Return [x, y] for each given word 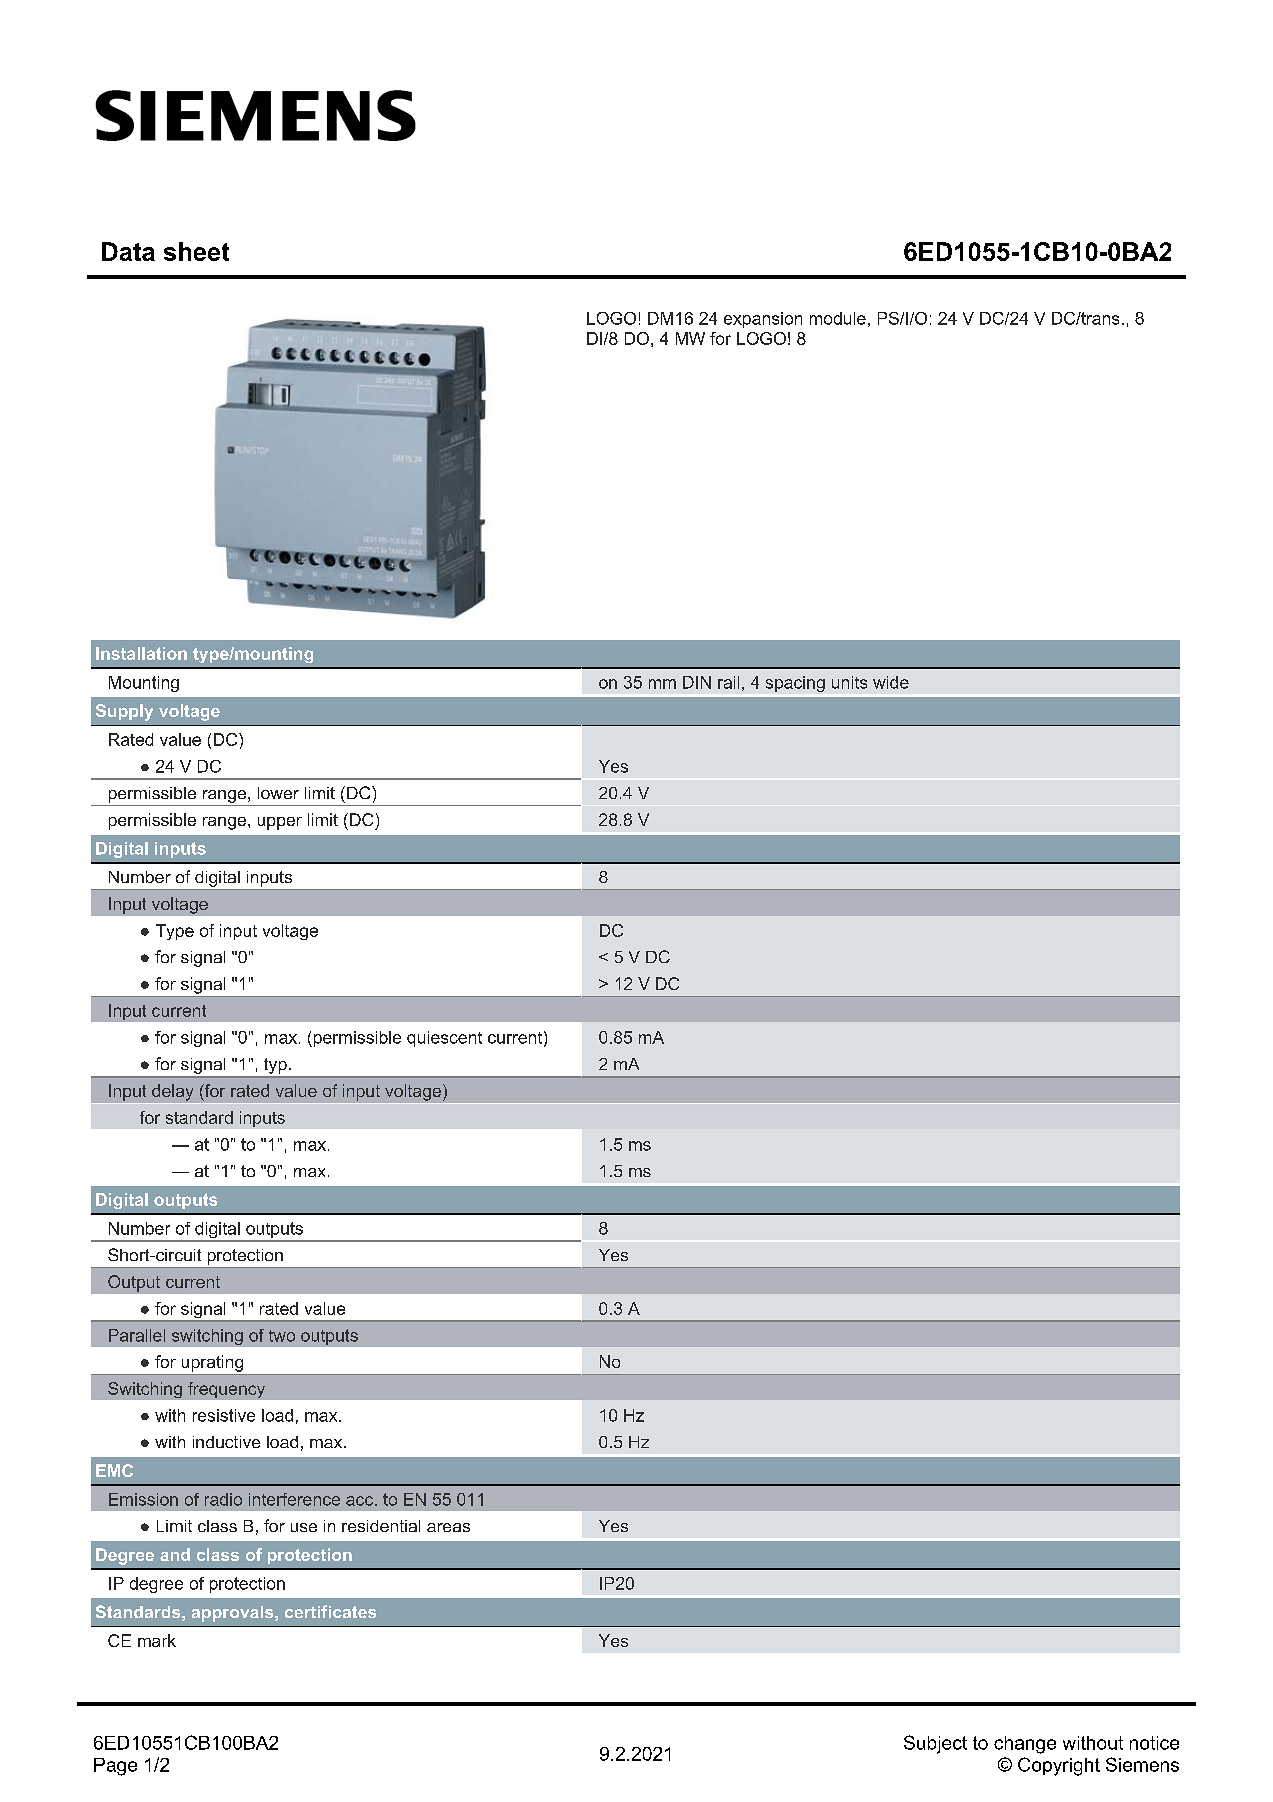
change [1025, 1745]
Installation [141, 653]
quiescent [444, 1039]
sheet [196, 251]
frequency [226, 1390]
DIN [697, 682]
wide [891, 682]
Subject [935, 1744]
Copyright [1059, 1766]
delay [172, 1092]
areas [448, 1527]
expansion [763, 320]
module [838, 318]
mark [157, 1640]
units [849, 682]
